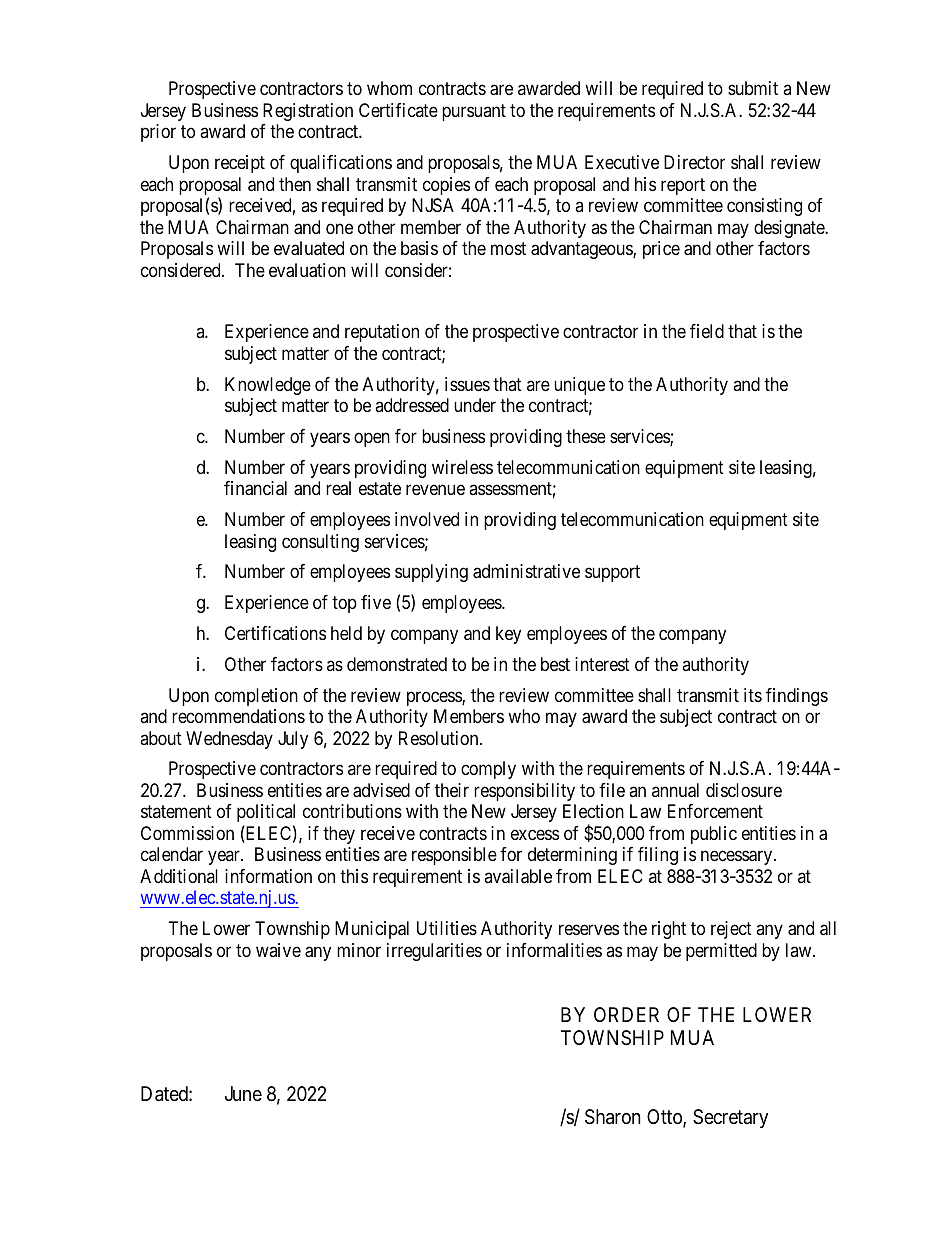 The width and height of the screenshot is (952, 1233). I want to click on Sharon, so click(613, 1117).
